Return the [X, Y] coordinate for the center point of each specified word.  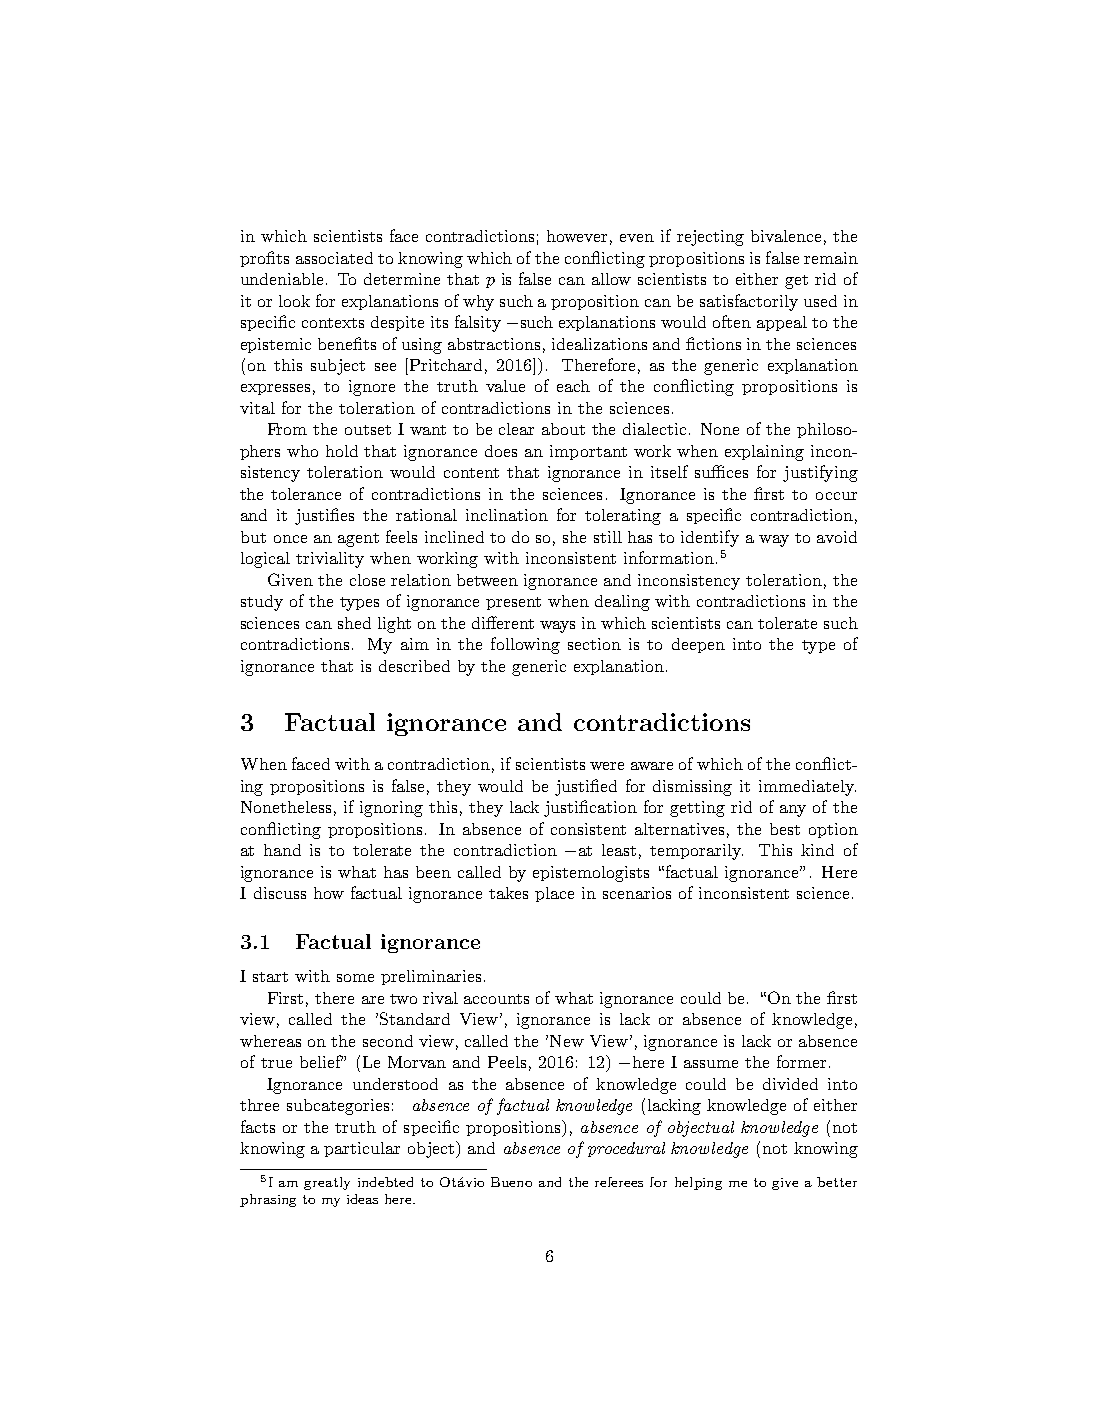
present [513, 603]
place [554, 894]
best [785, 829]
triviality [330, 560]
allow [611, 279]
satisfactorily [749, 302]
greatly [327, 1183]
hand [282, 850]
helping [698, 1183]
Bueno [511, 1182]
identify [710, 538]
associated [334, 258]
